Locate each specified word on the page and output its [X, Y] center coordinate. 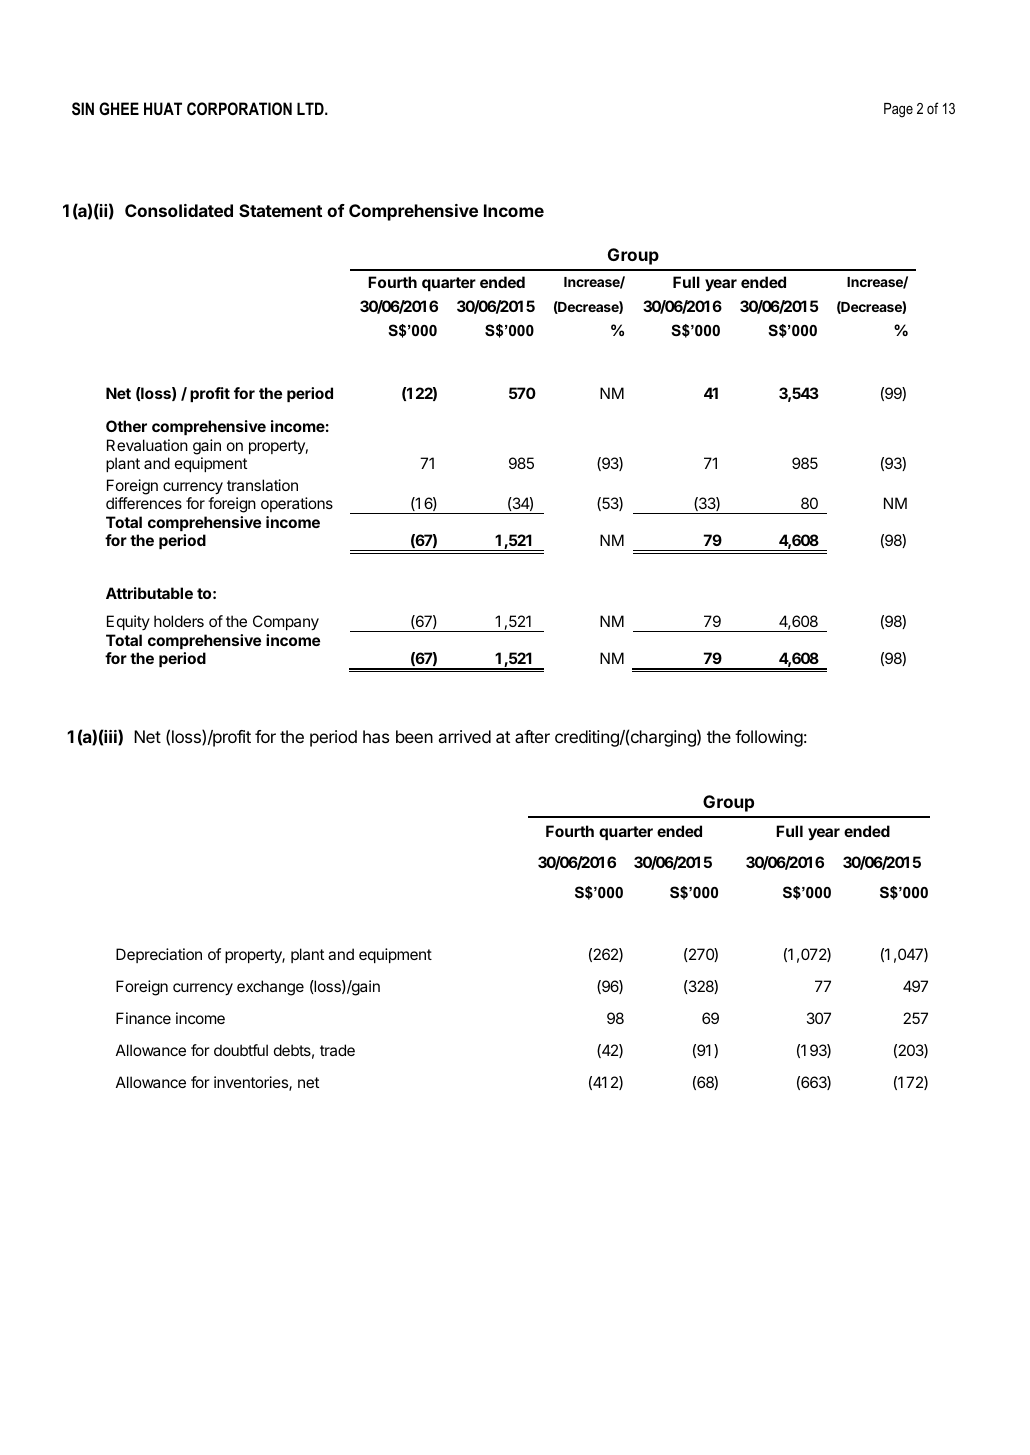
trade [337, 1050]
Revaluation [147, 445]
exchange [270, 988]
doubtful [241, 1050]
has [376, 736]
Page [898, 110]
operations [297, 504]
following [769, 738]
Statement [280, 210]
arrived [465, 736]
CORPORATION [239, 108]
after [532, 736]
